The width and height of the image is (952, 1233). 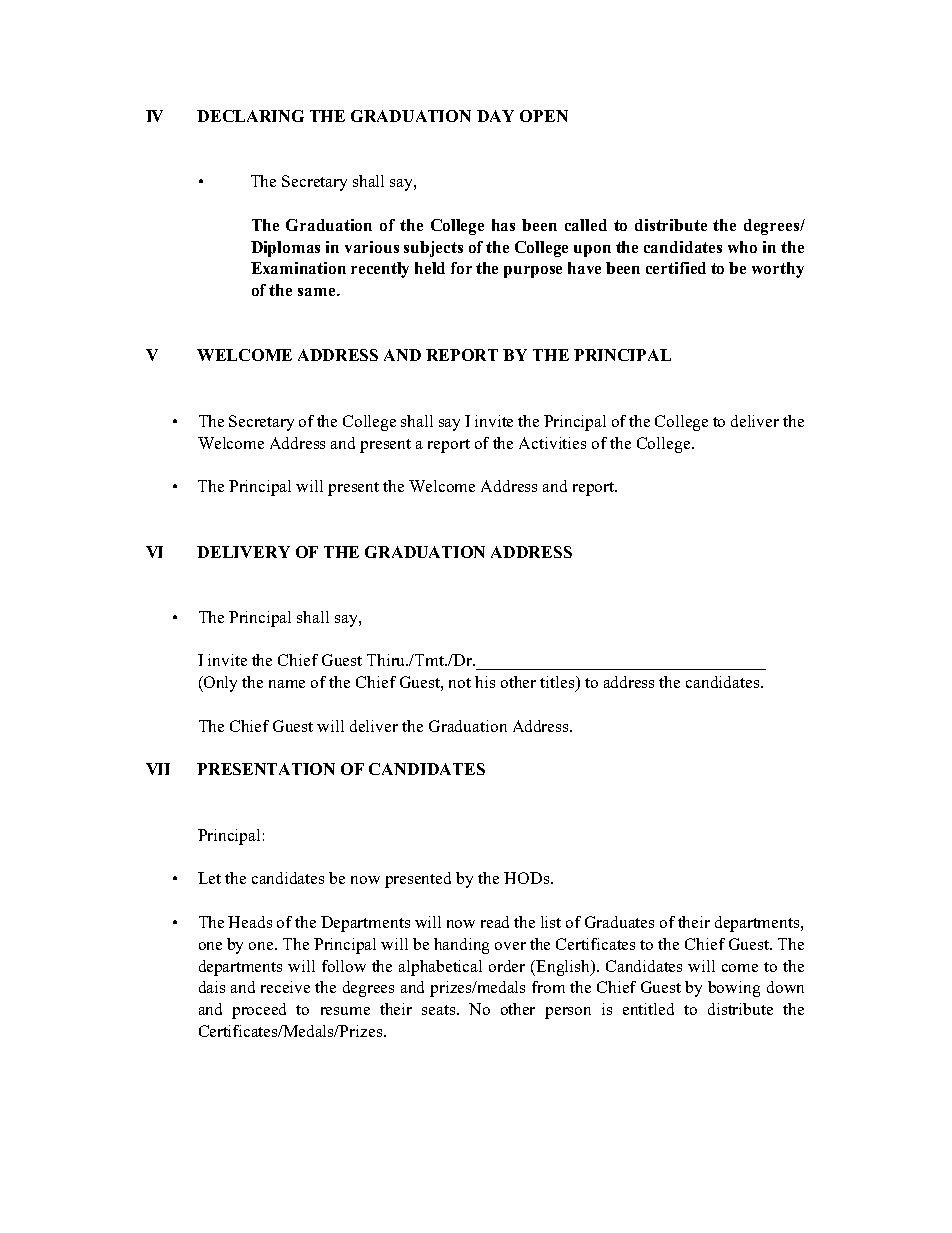 What do you see at coordinates (250, 116) in the image?
I see `DECLARING` at bounding box center [250, 116].
